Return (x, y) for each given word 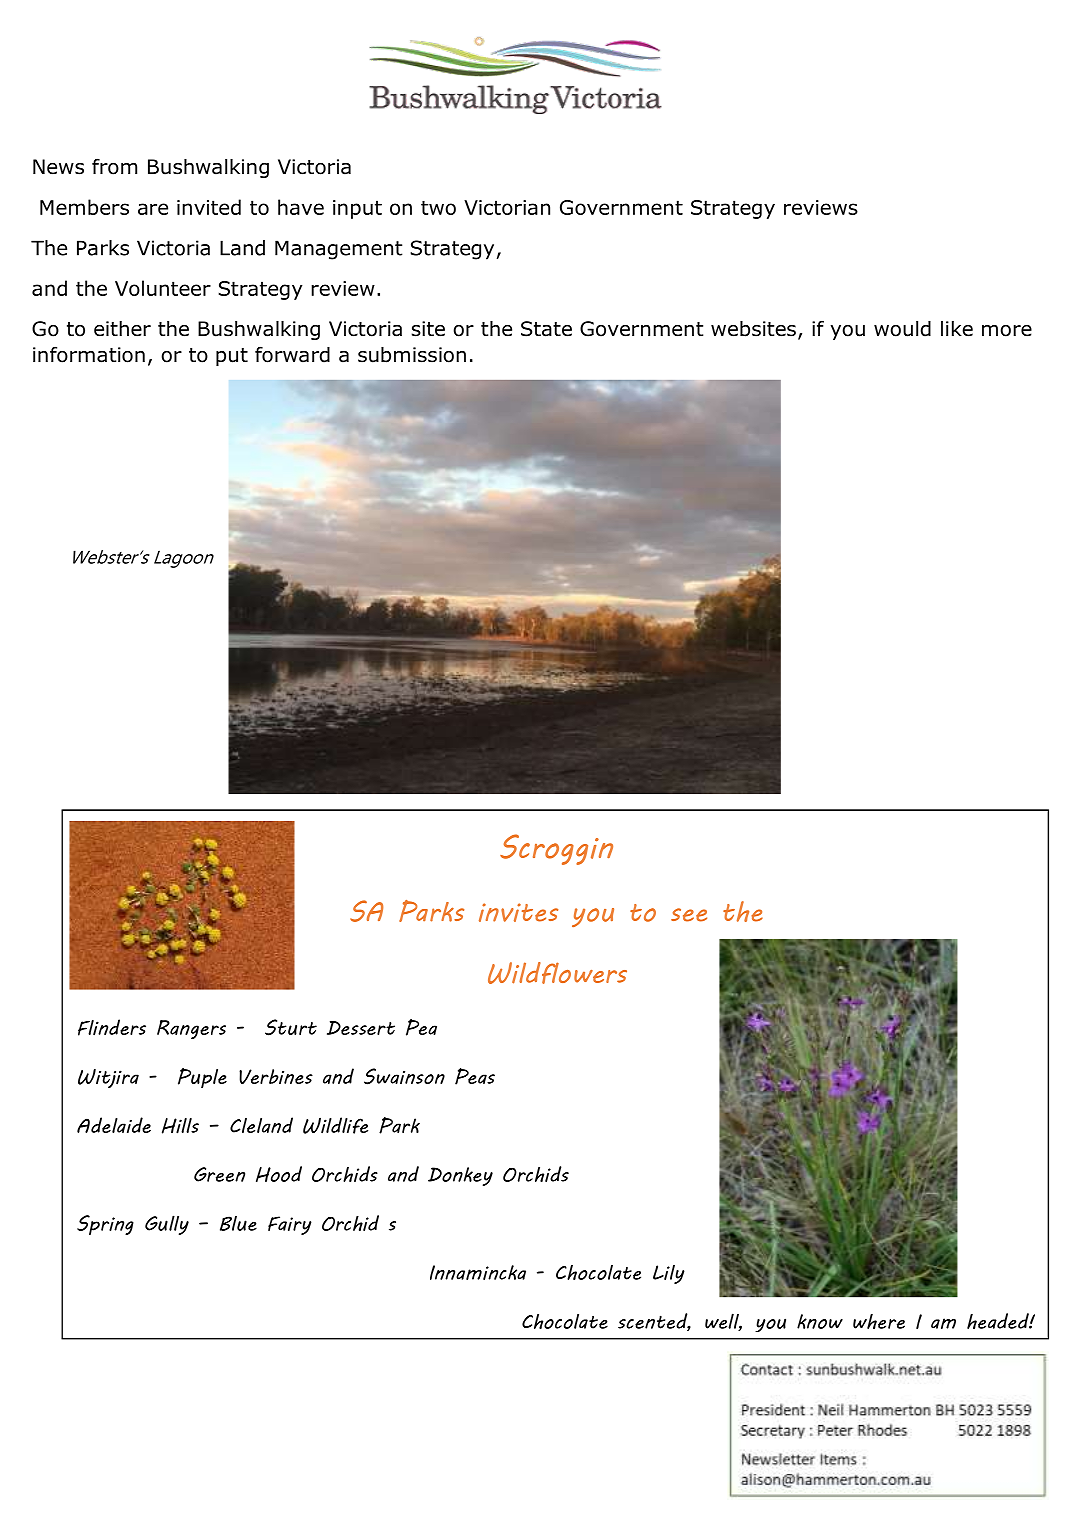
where (879, 1321)
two (438, 208)
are (153, 209)
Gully (167, 1225)
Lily (669, 1274)
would (902, 329)
